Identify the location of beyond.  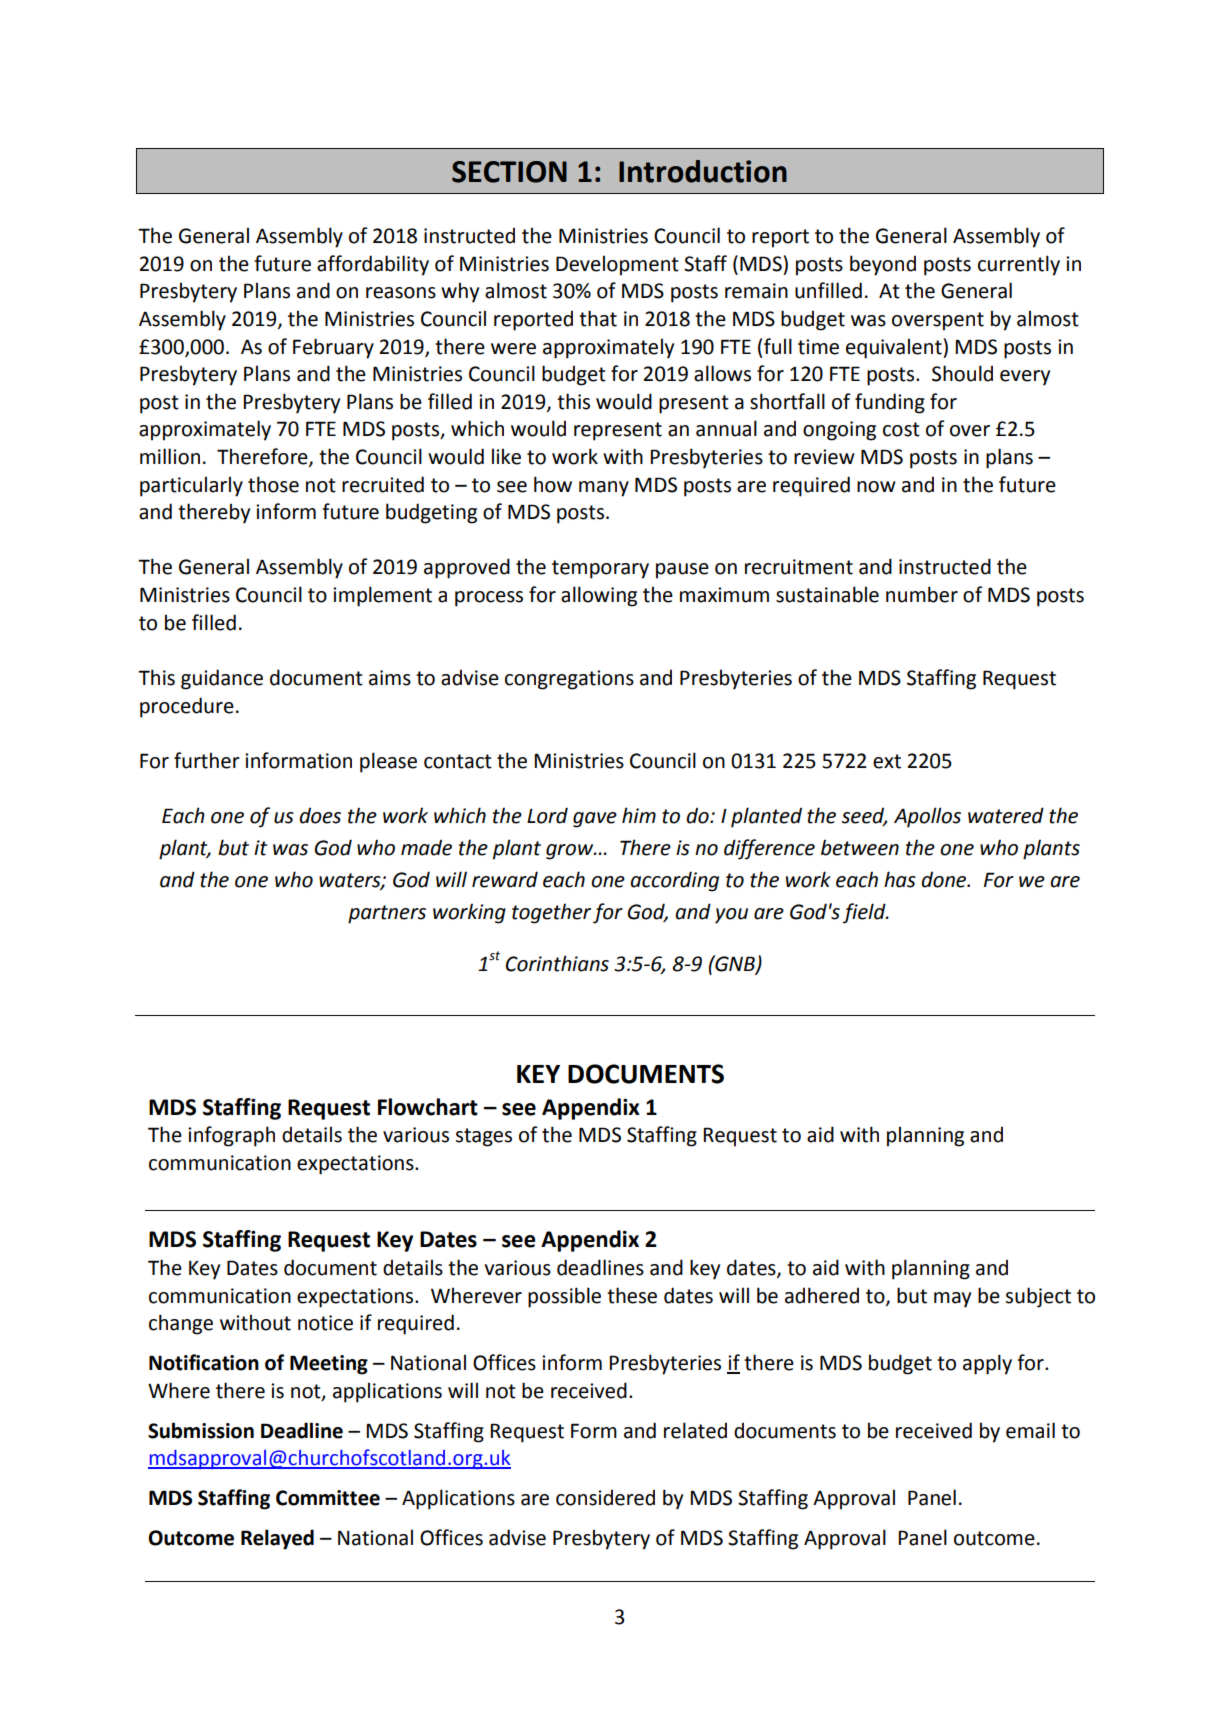
(883, 265).
